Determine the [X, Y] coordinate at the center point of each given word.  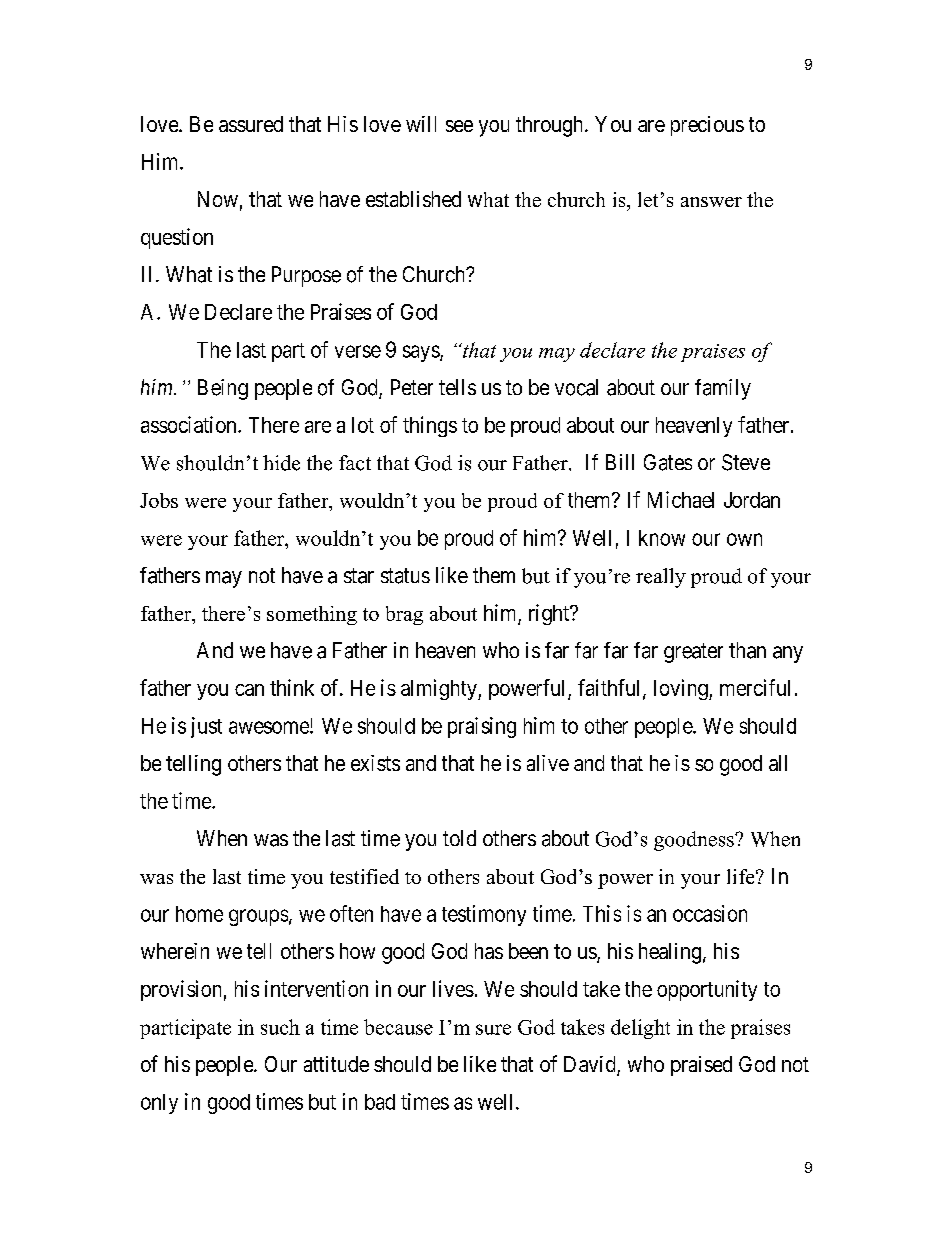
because [398, 1027]
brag [404, 615]
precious [707, 126]
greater [693, 653]
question [177, 238]
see [459, 126]
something [312, 615]
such [280, 1027]
